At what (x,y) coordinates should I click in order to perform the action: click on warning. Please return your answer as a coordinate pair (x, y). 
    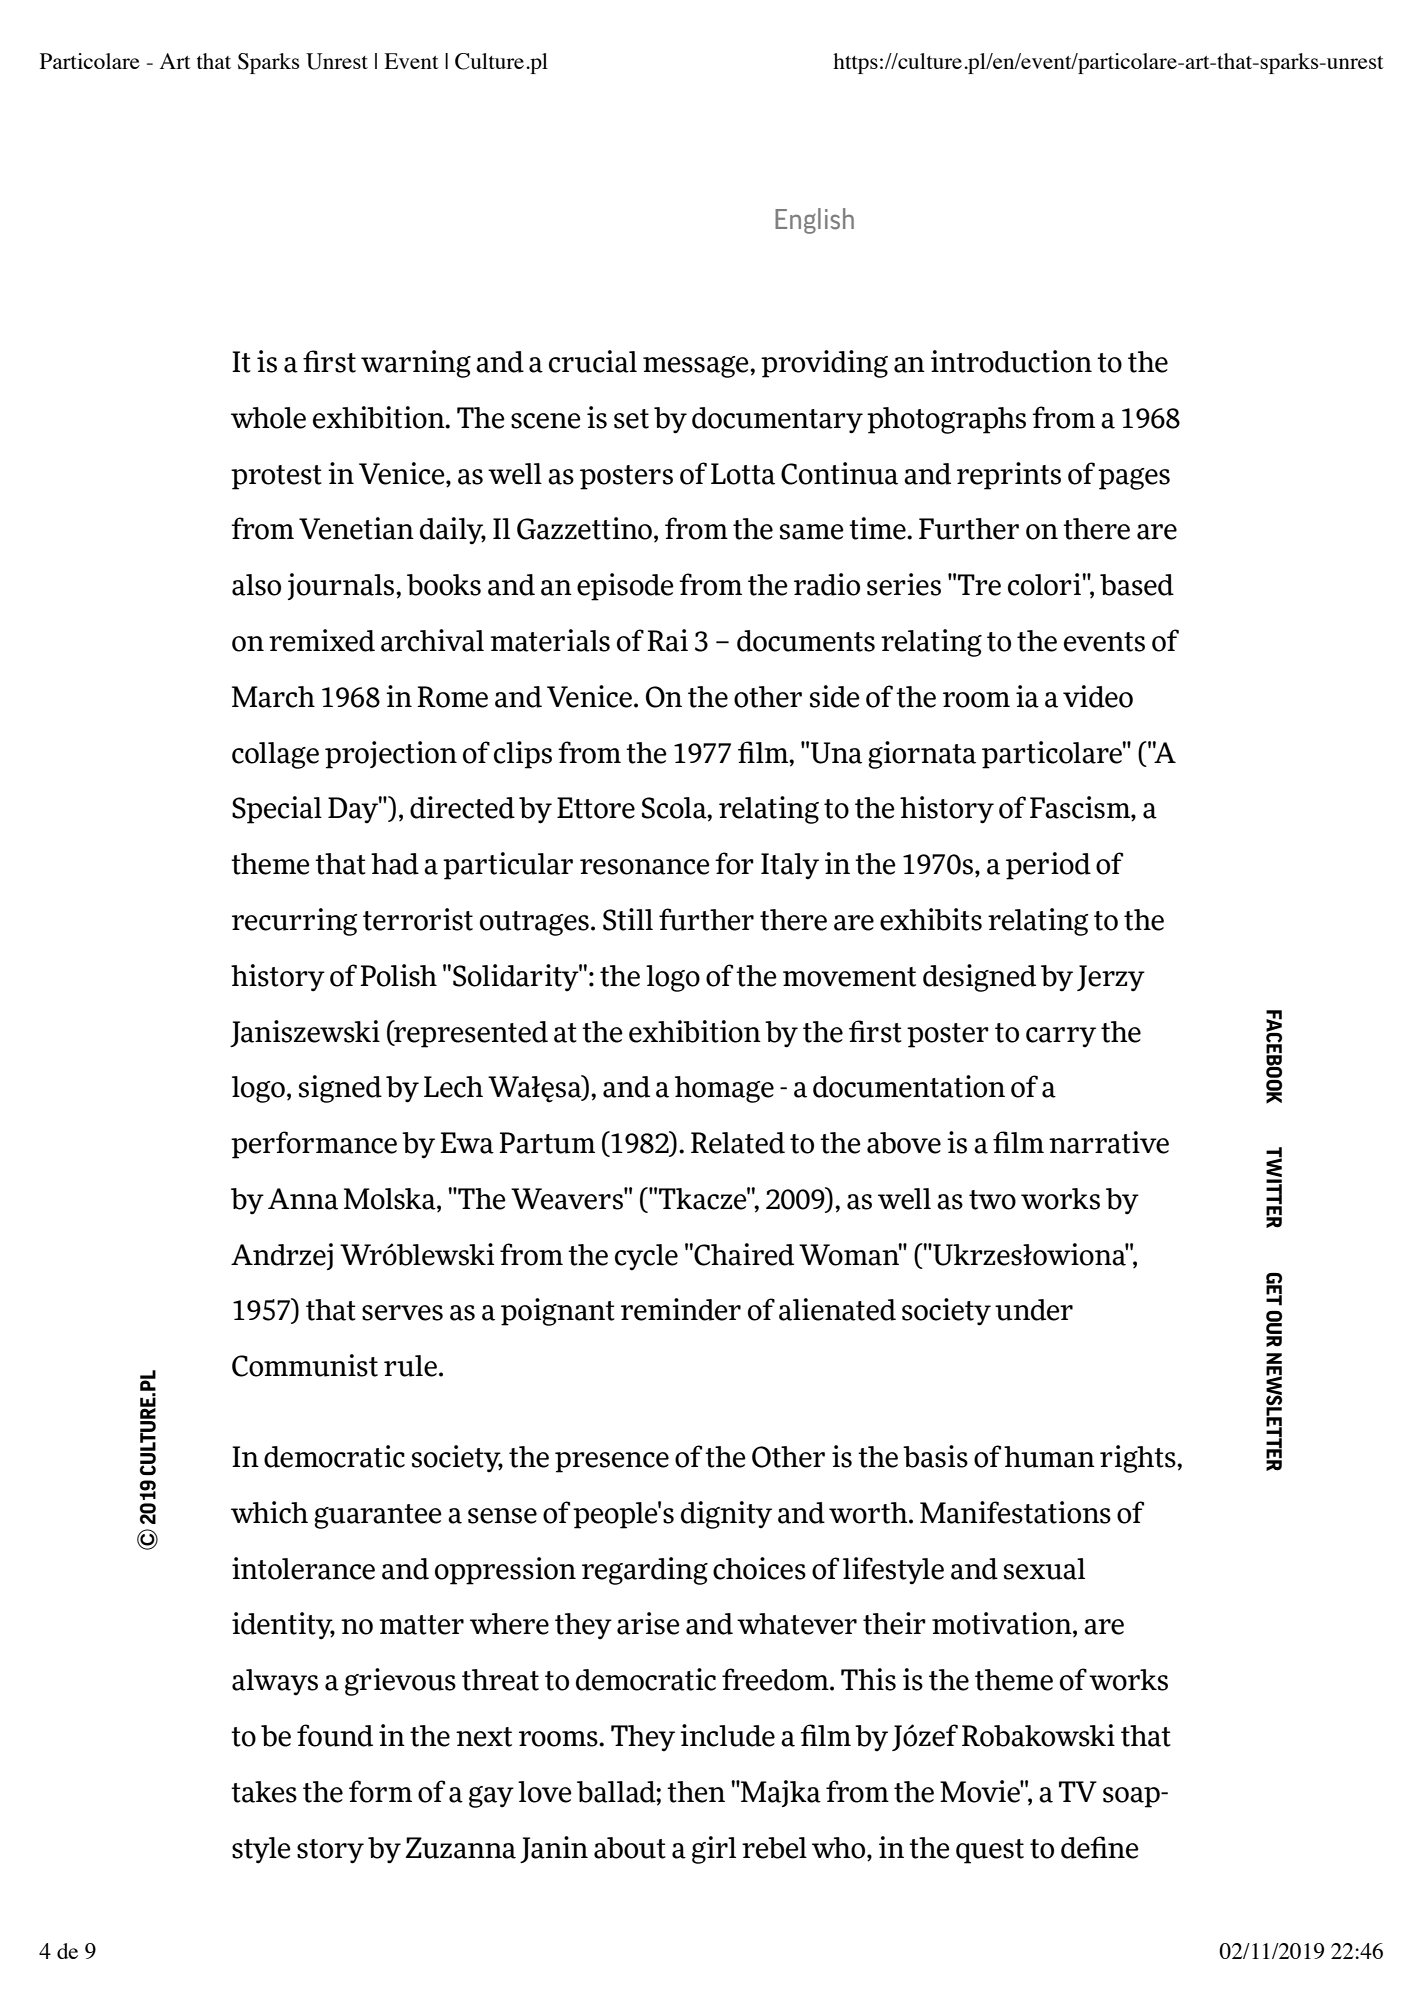
    Looking at the image, I should click on (416, 364).
